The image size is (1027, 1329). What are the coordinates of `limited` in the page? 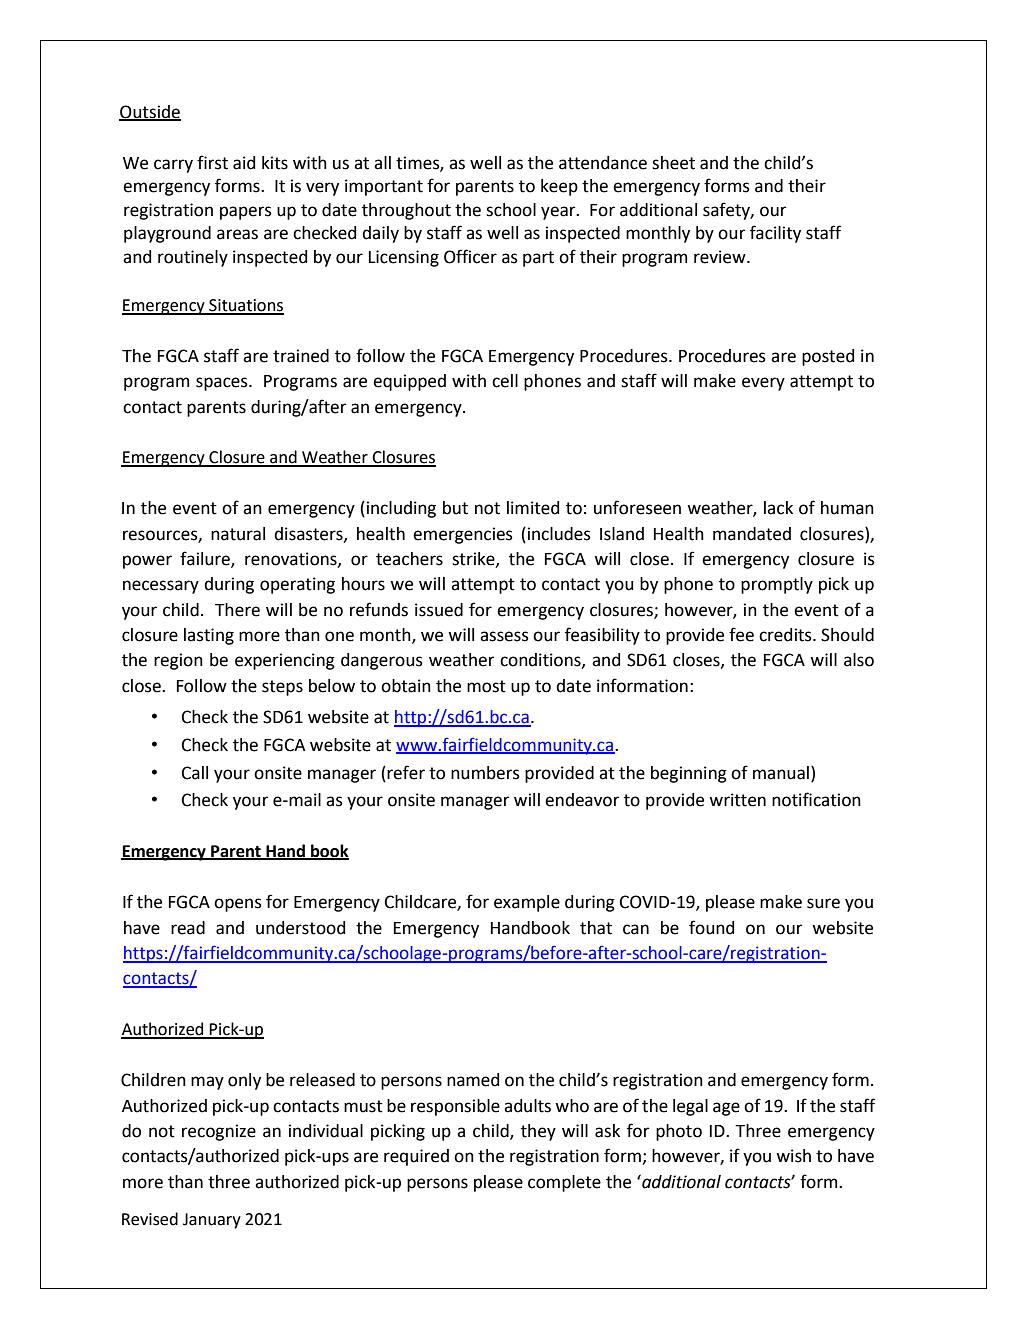 It's located at (533, 508).
